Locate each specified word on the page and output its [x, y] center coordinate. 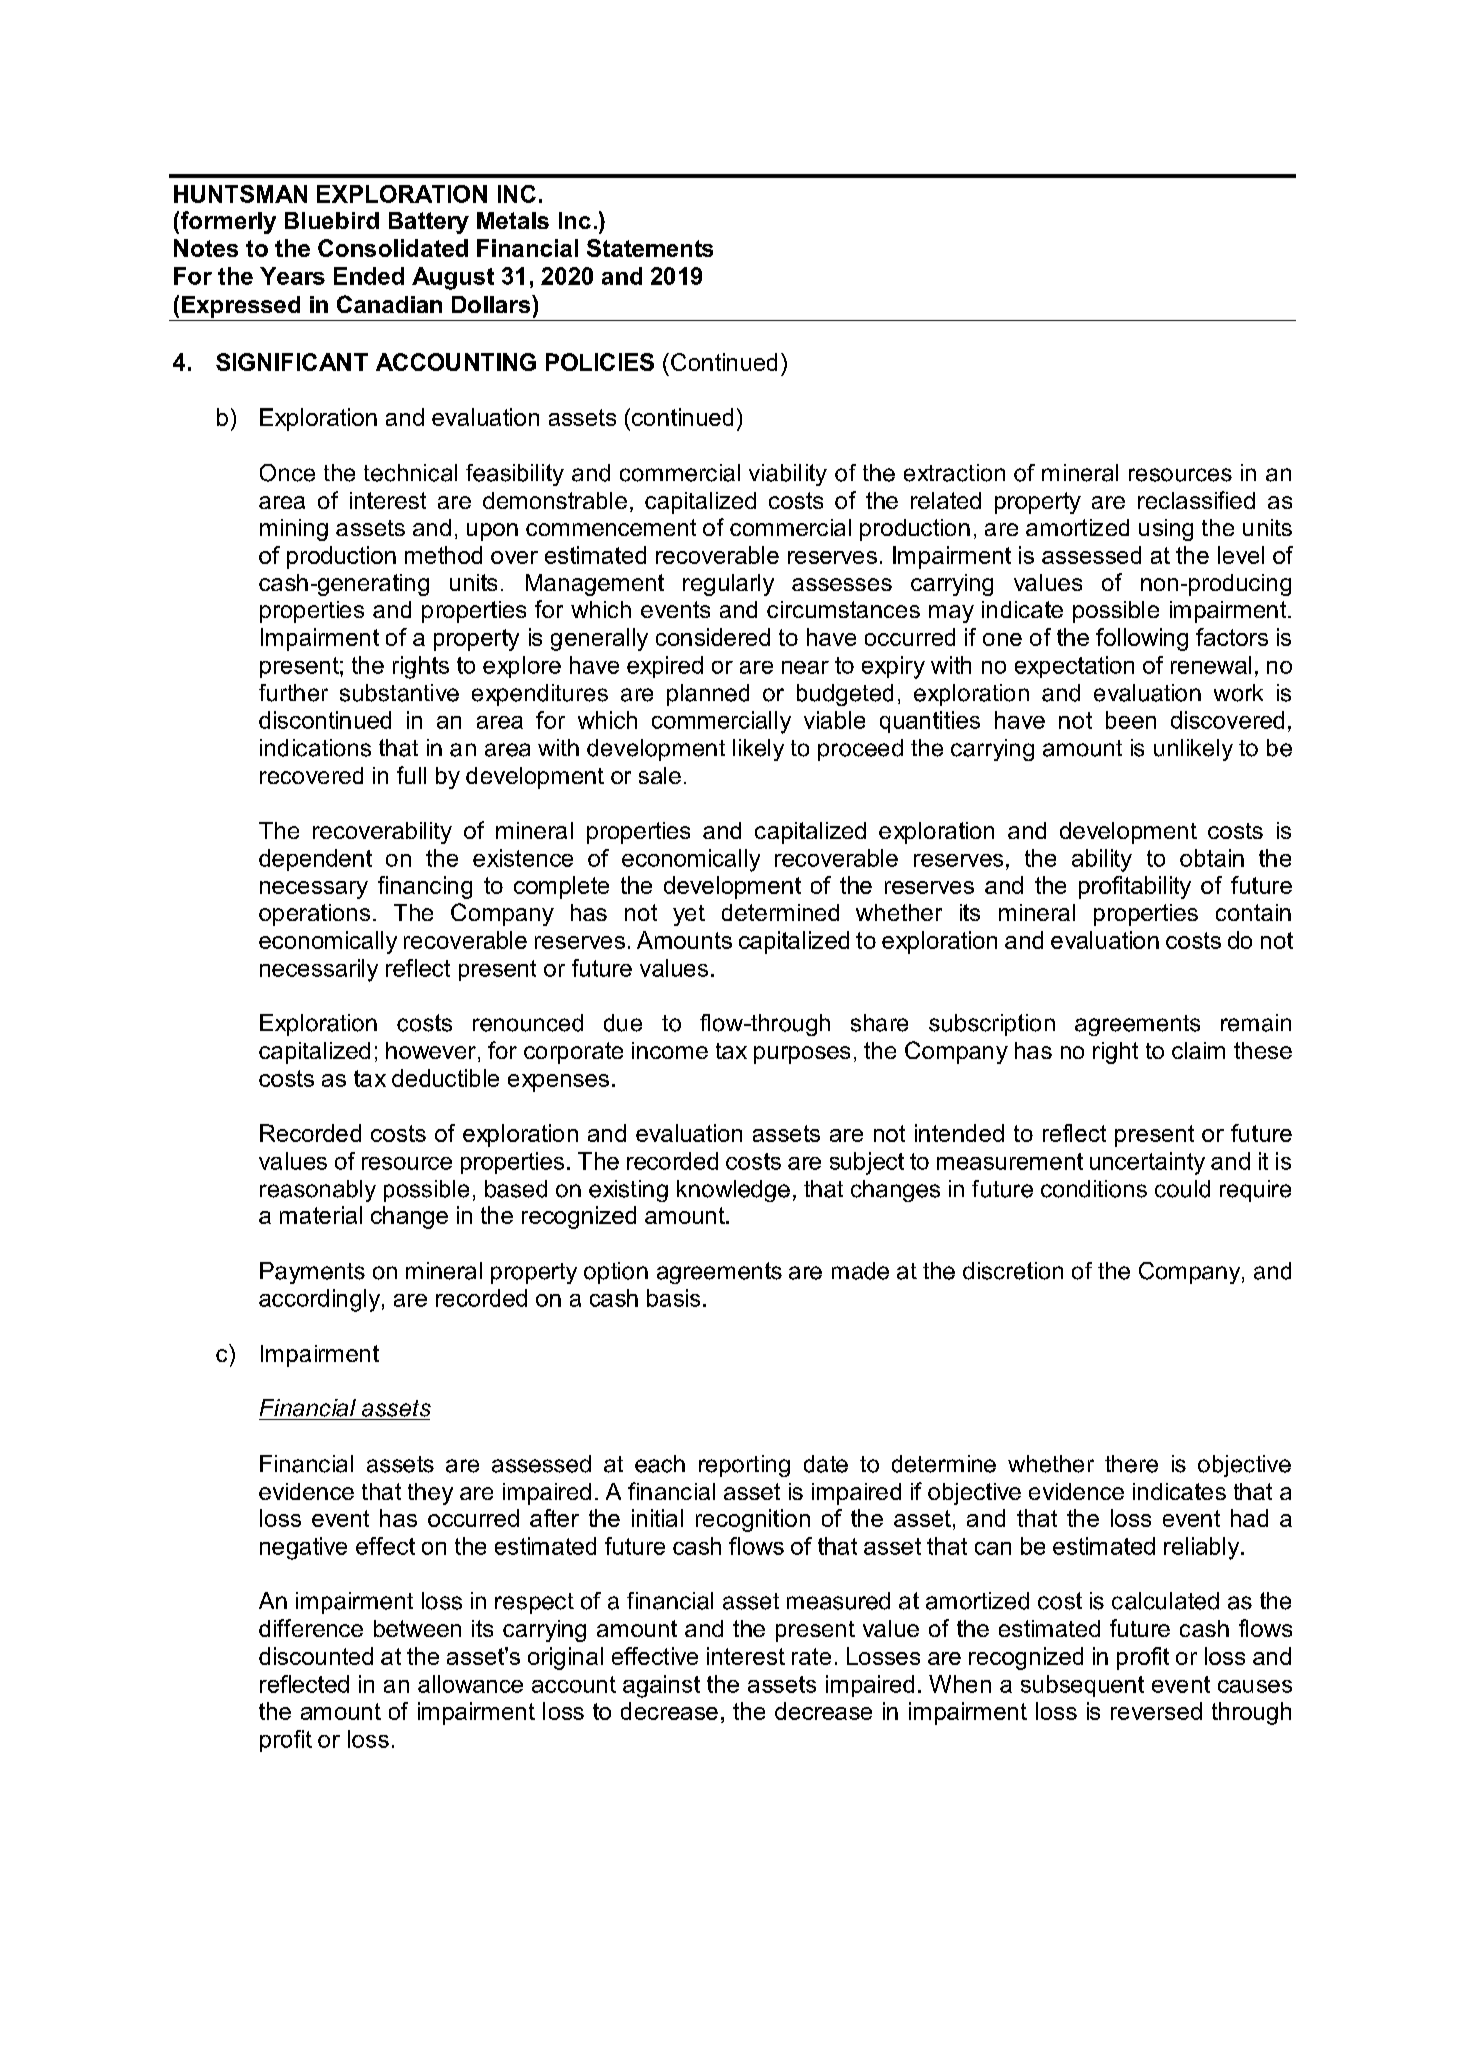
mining [294, 530]
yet [689, 915]
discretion [1013, 1271]
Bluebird [332, 220]
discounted [316, 1656]
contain [1253, 912]
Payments [312, 1273]
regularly [728, 585]
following [1142, 639]
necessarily [319, 970]
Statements [650, 248]
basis [673, 1298]
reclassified [1196, 500]
